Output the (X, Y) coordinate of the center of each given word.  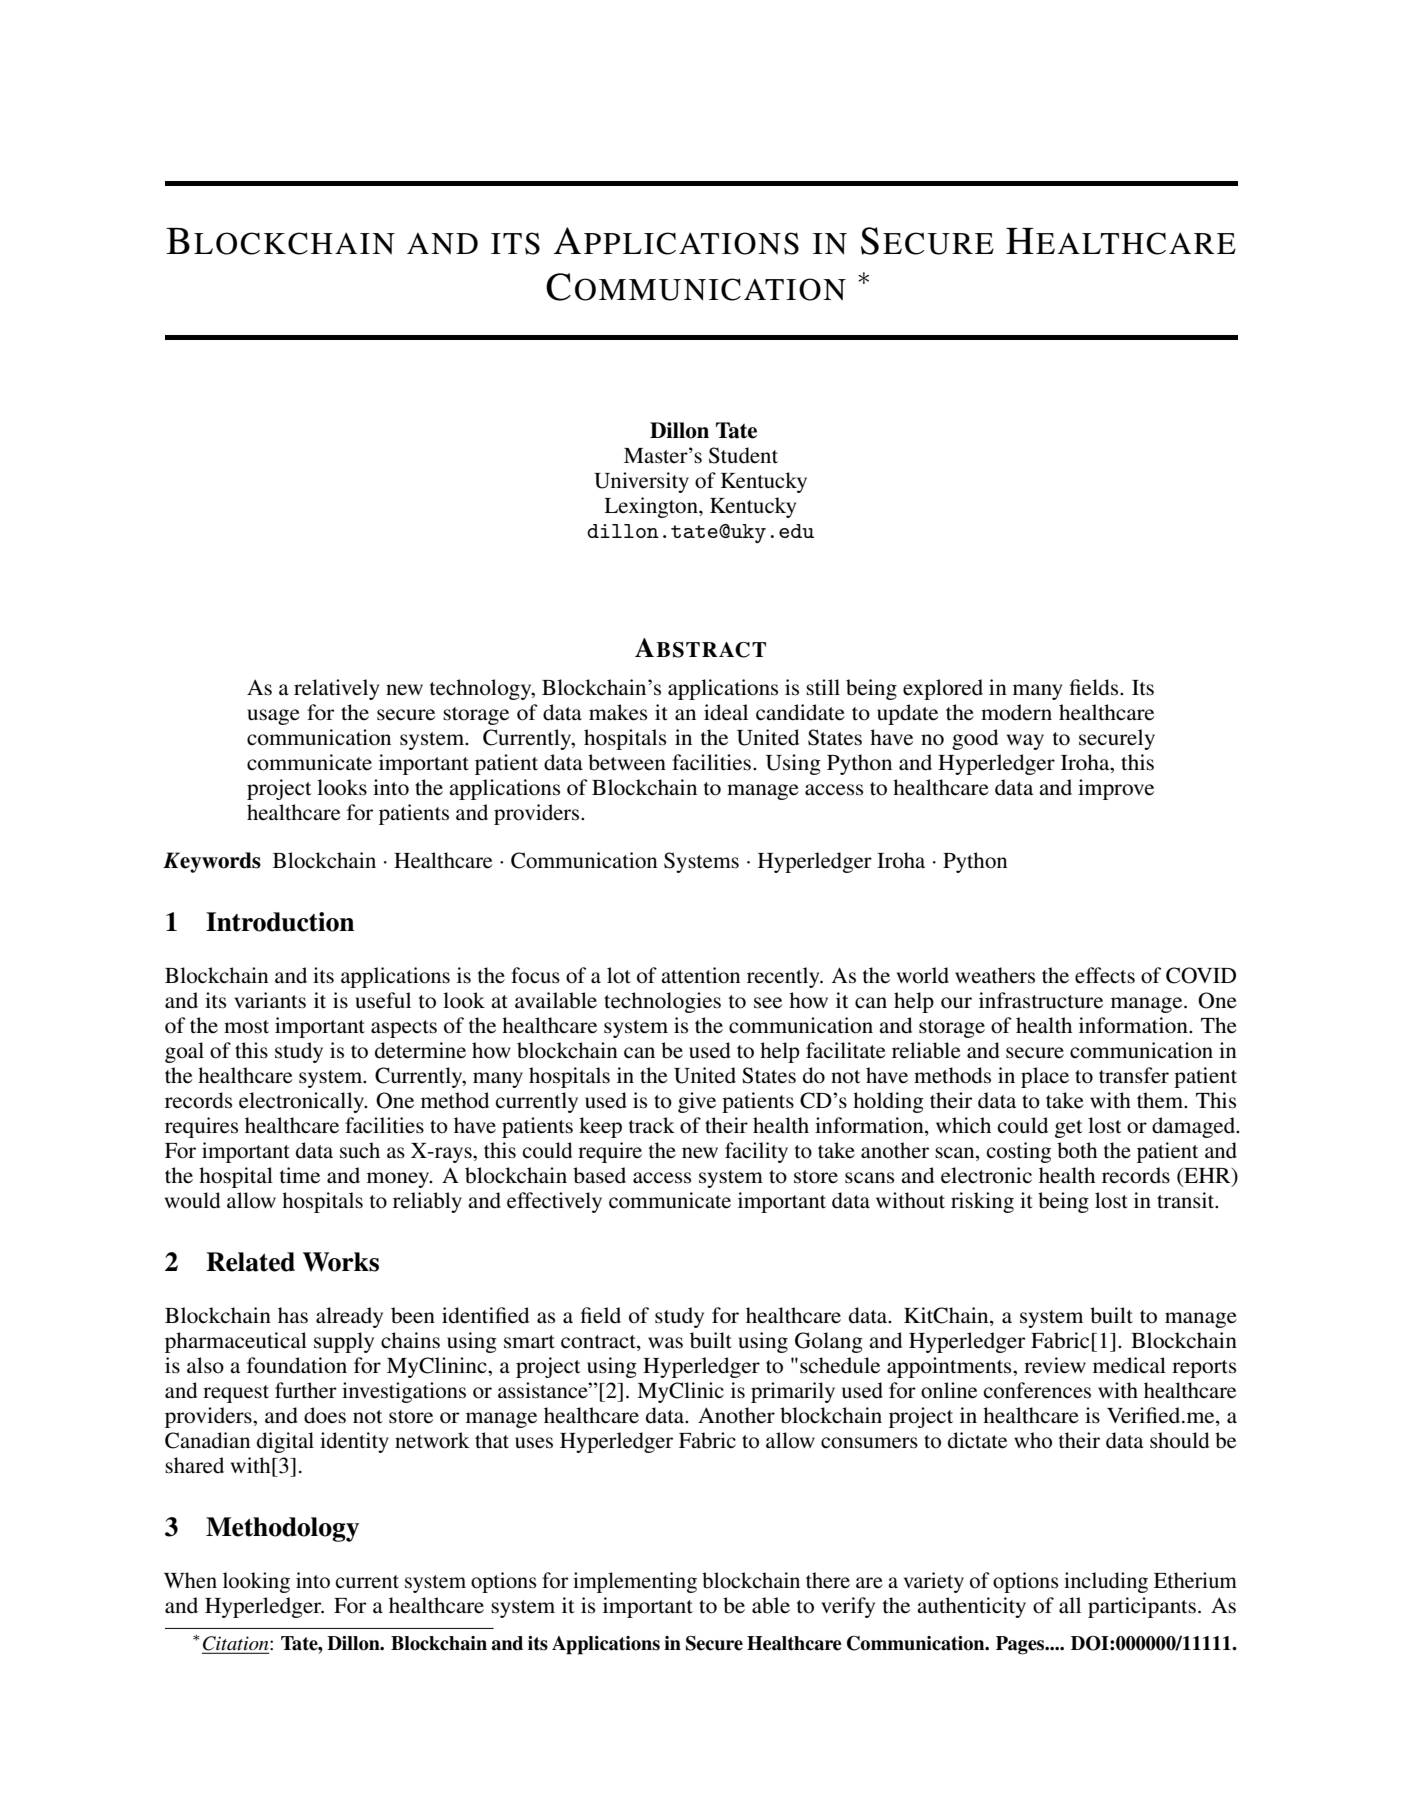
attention (700, 975)
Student (743, 455)
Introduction (280, 922)
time (300, 1175)
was (665, 1343)
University (641, 482)
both (1077, 1150)
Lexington (652, 507)
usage (273, 717)
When (190, 1580)
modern (1016, 712)
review (1055, 1365)
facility (756, 1152)
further (306, 1390)
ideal (726, 712)
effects (1105, 975)
